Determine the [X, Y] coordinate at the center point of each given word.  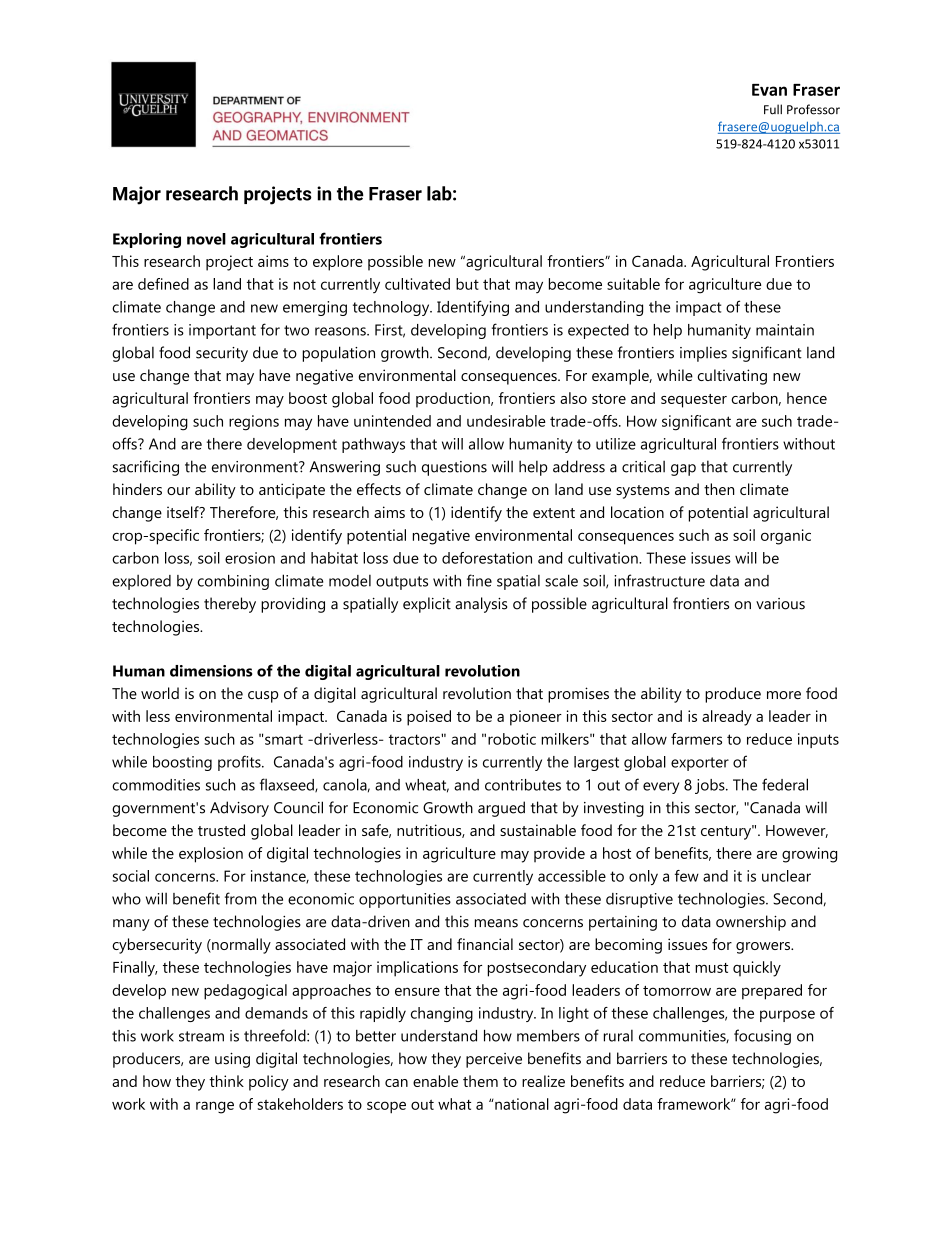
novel [206, 239]
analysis [481, 605]
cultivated [417, 284]
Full [773, 109]
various [780, 604]
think [226, 1081]
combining [233, 582]
